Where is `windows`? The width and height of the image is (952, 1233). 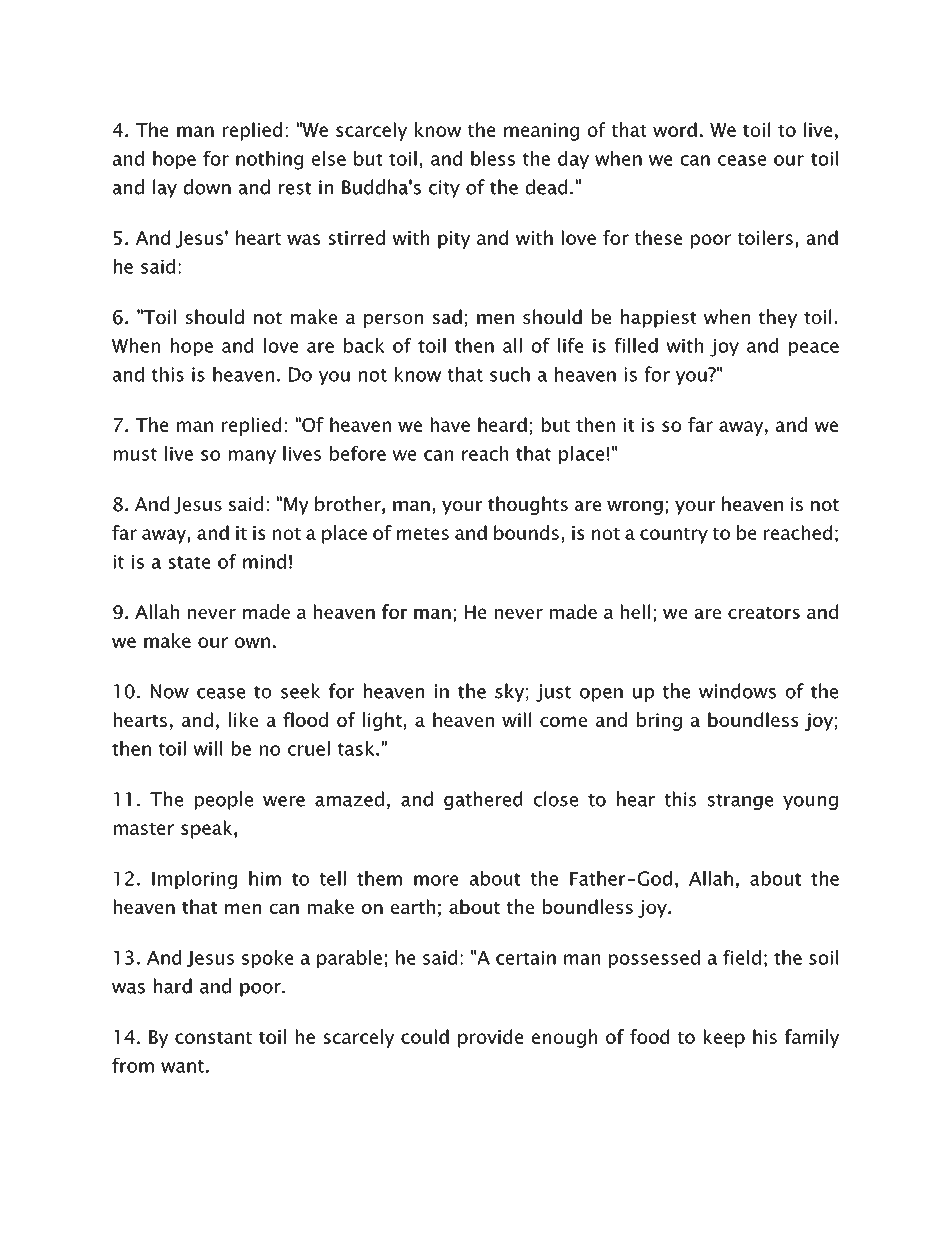
windows is located at coordinates (737, 691).
